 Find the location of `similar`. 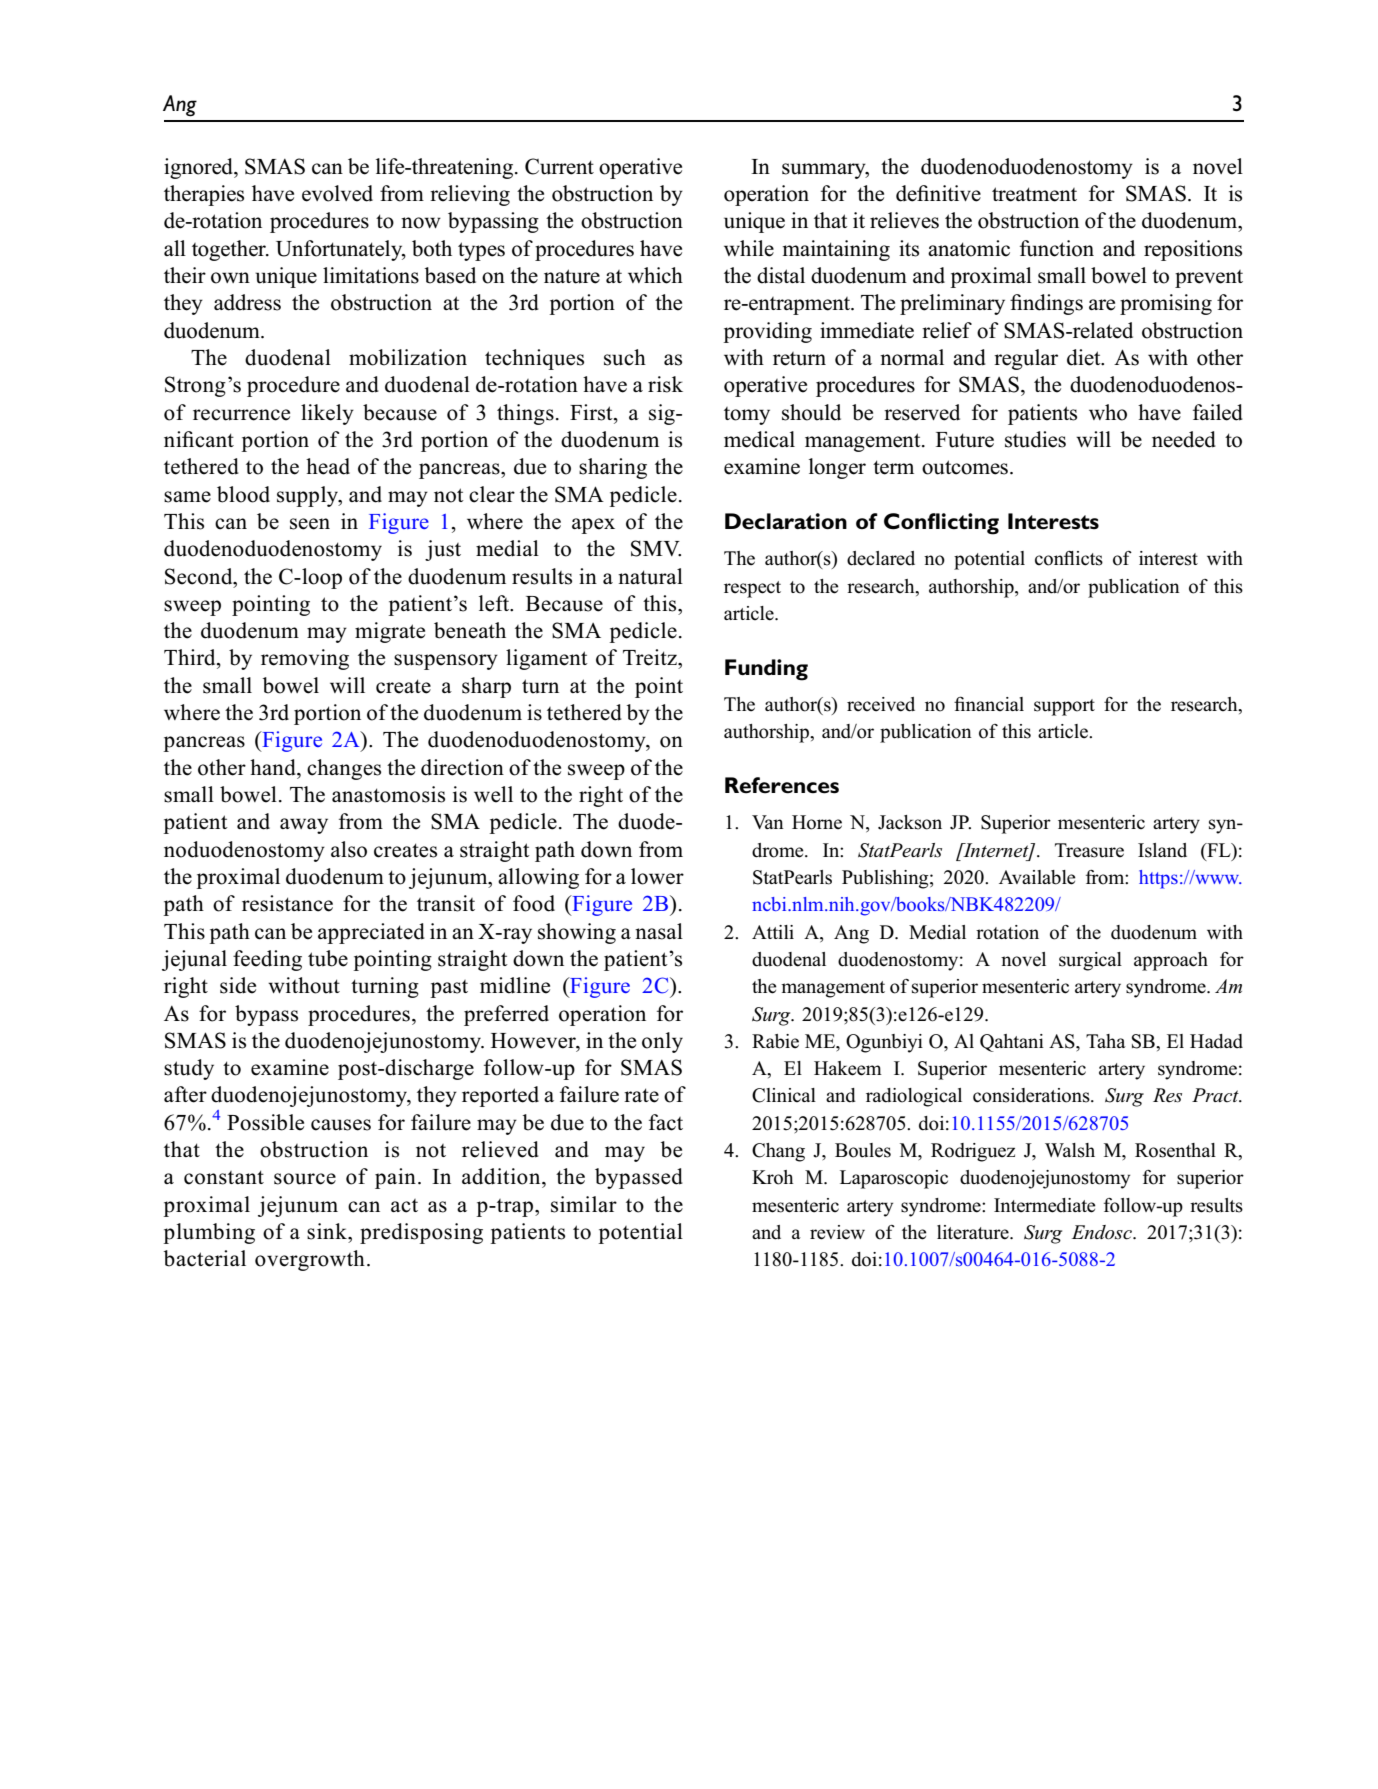

similar is located at coordinates (584, 1204).
